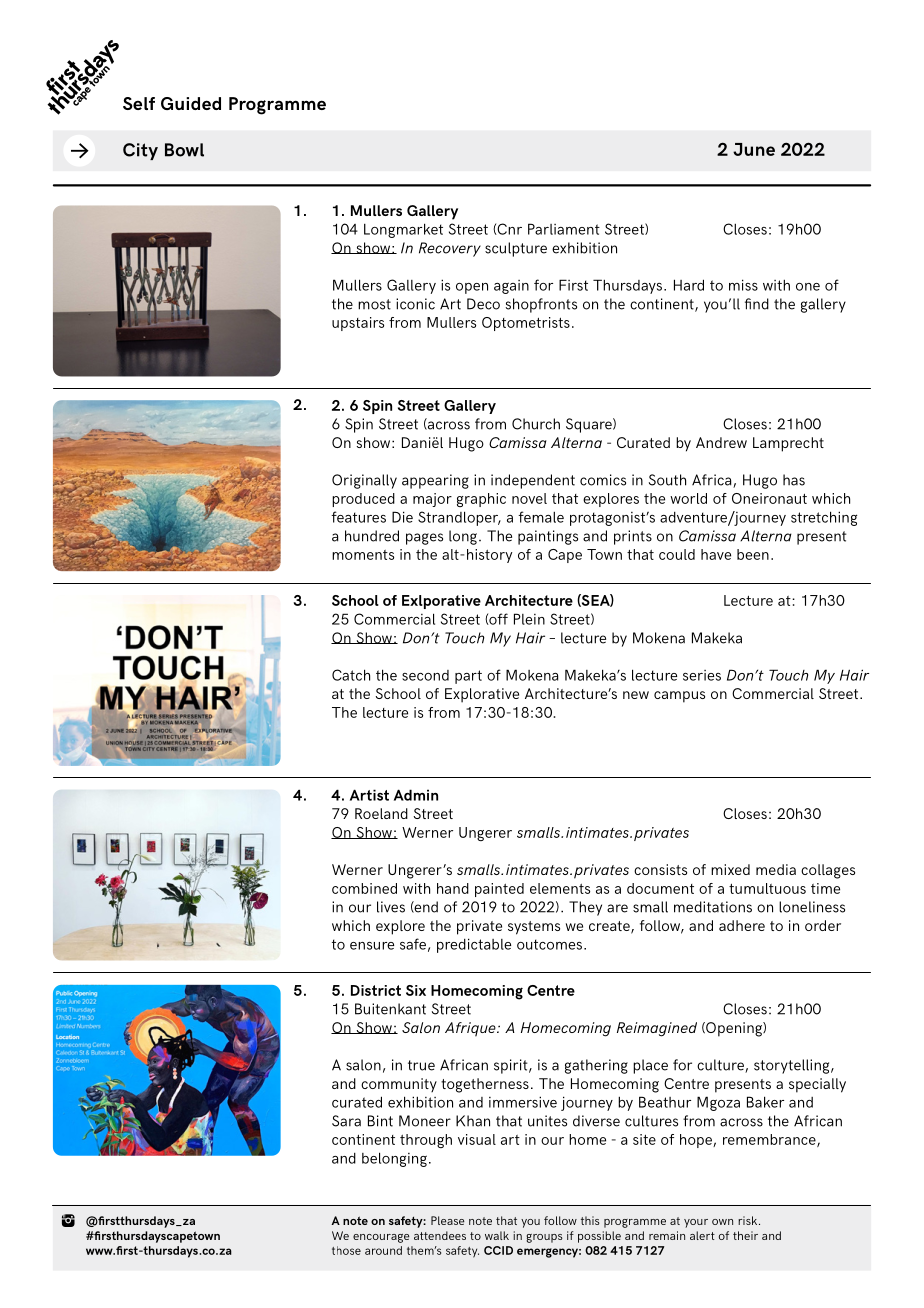 The height and width of the page is (1308, 924). What do you see at coordinates (754, 149) in the page?
I see `June` at bounding box center [754, 149].
